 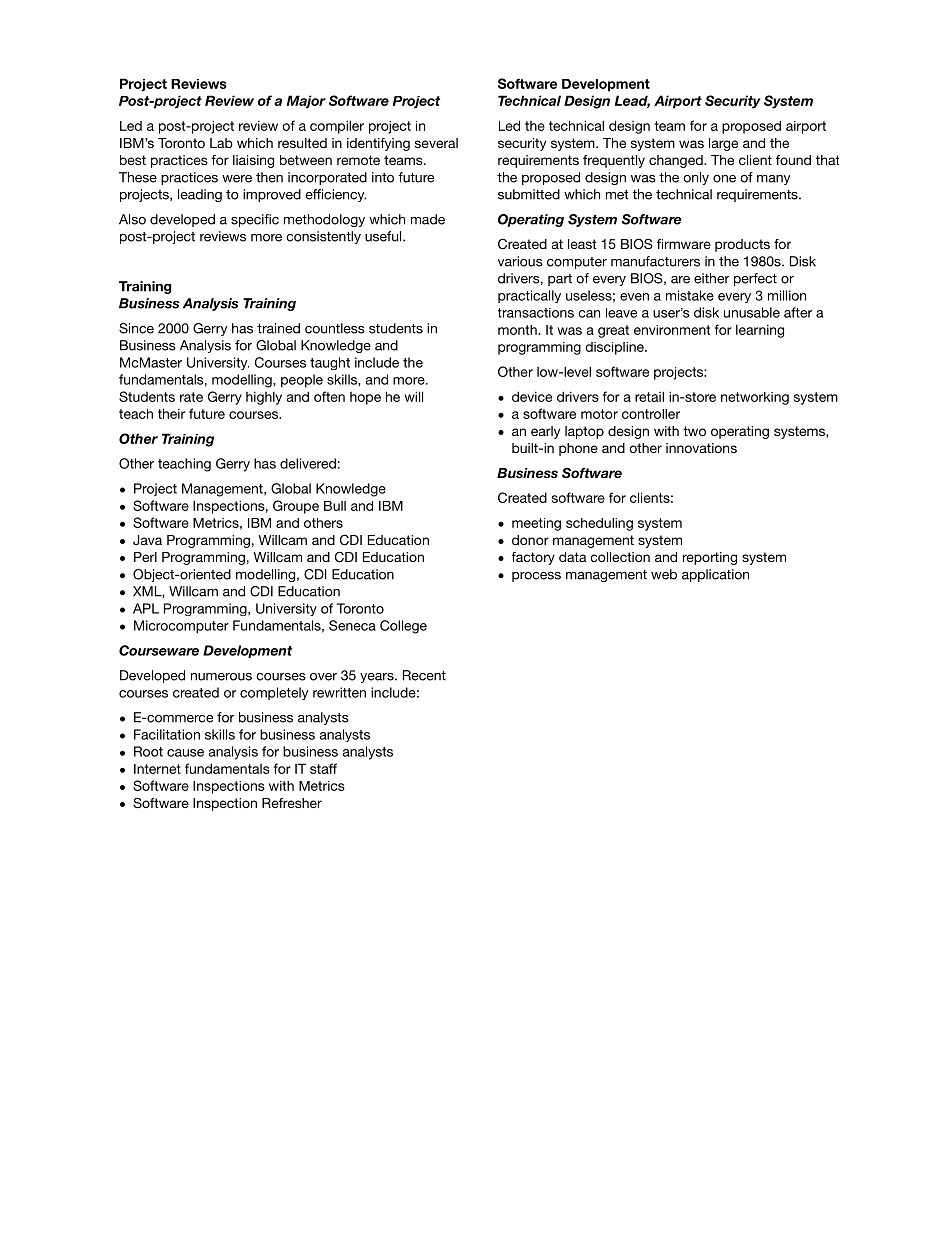 What do you see at coordinates (157, 769) in the page?
I see `Internet` at bounding box center [157, 769].
